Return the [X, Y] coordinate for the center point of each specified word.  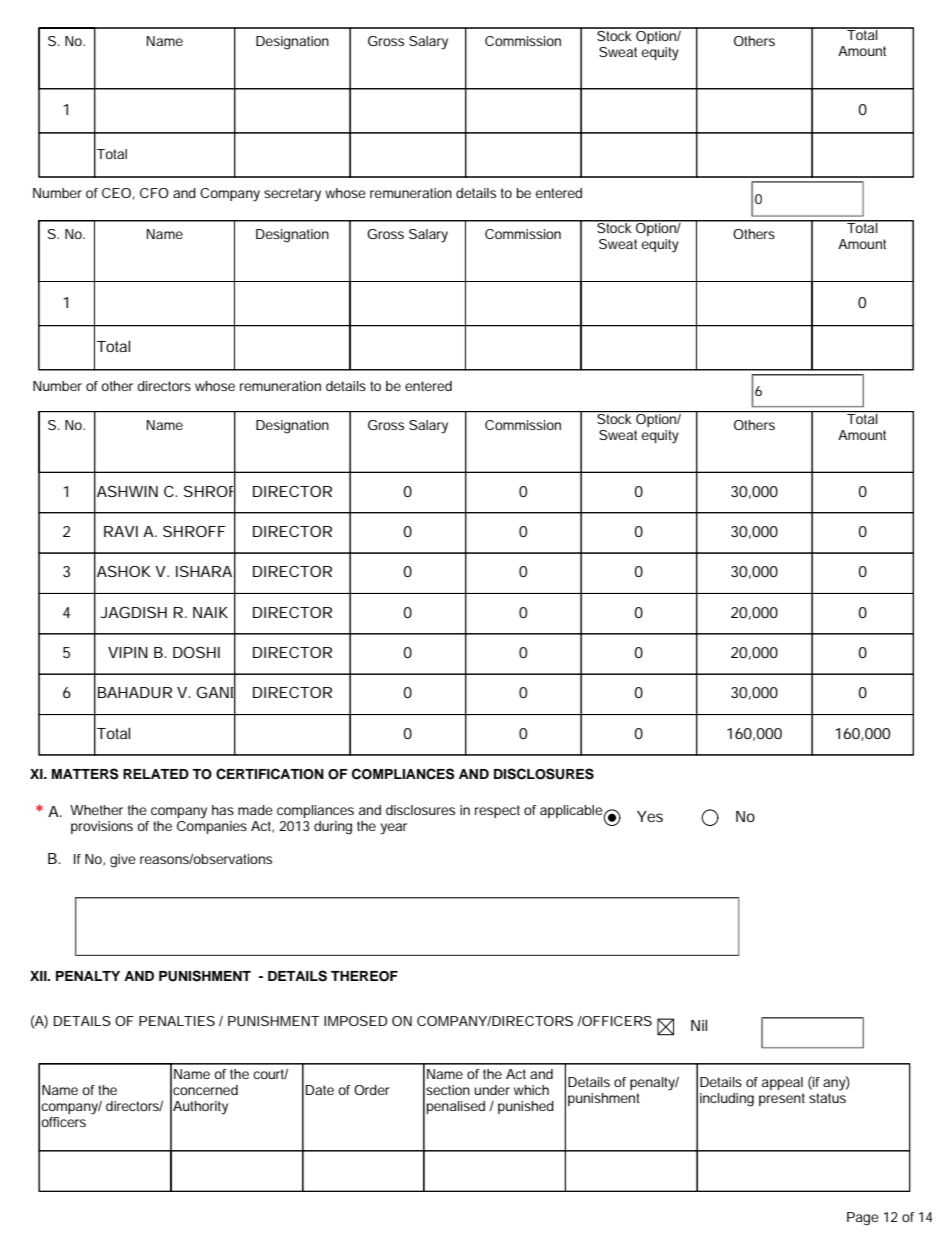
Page [863, 1219]
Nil [699, 1025]
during [333, 828]
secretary [292, 195]
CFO [154, 193]
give [123, 861]
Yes [650, 816]
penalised [456, 1107]
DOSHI [196, 652]
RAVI [121, 531]
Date [320, 1090]
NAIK [210, 612]
